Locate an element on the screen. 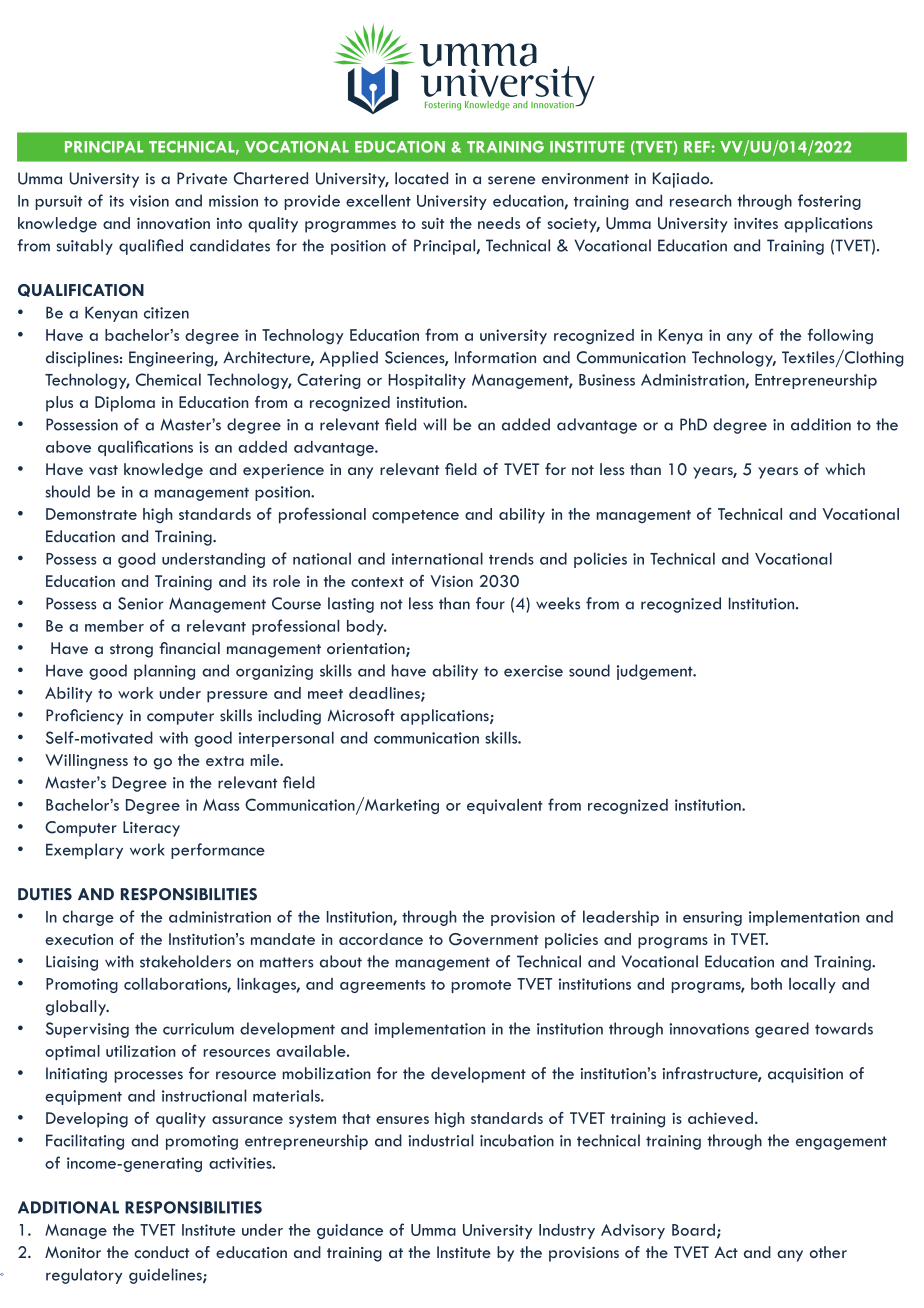 The width and height of the screenshot is (924, 1308). judgement is located at coordinates (656, 672).
